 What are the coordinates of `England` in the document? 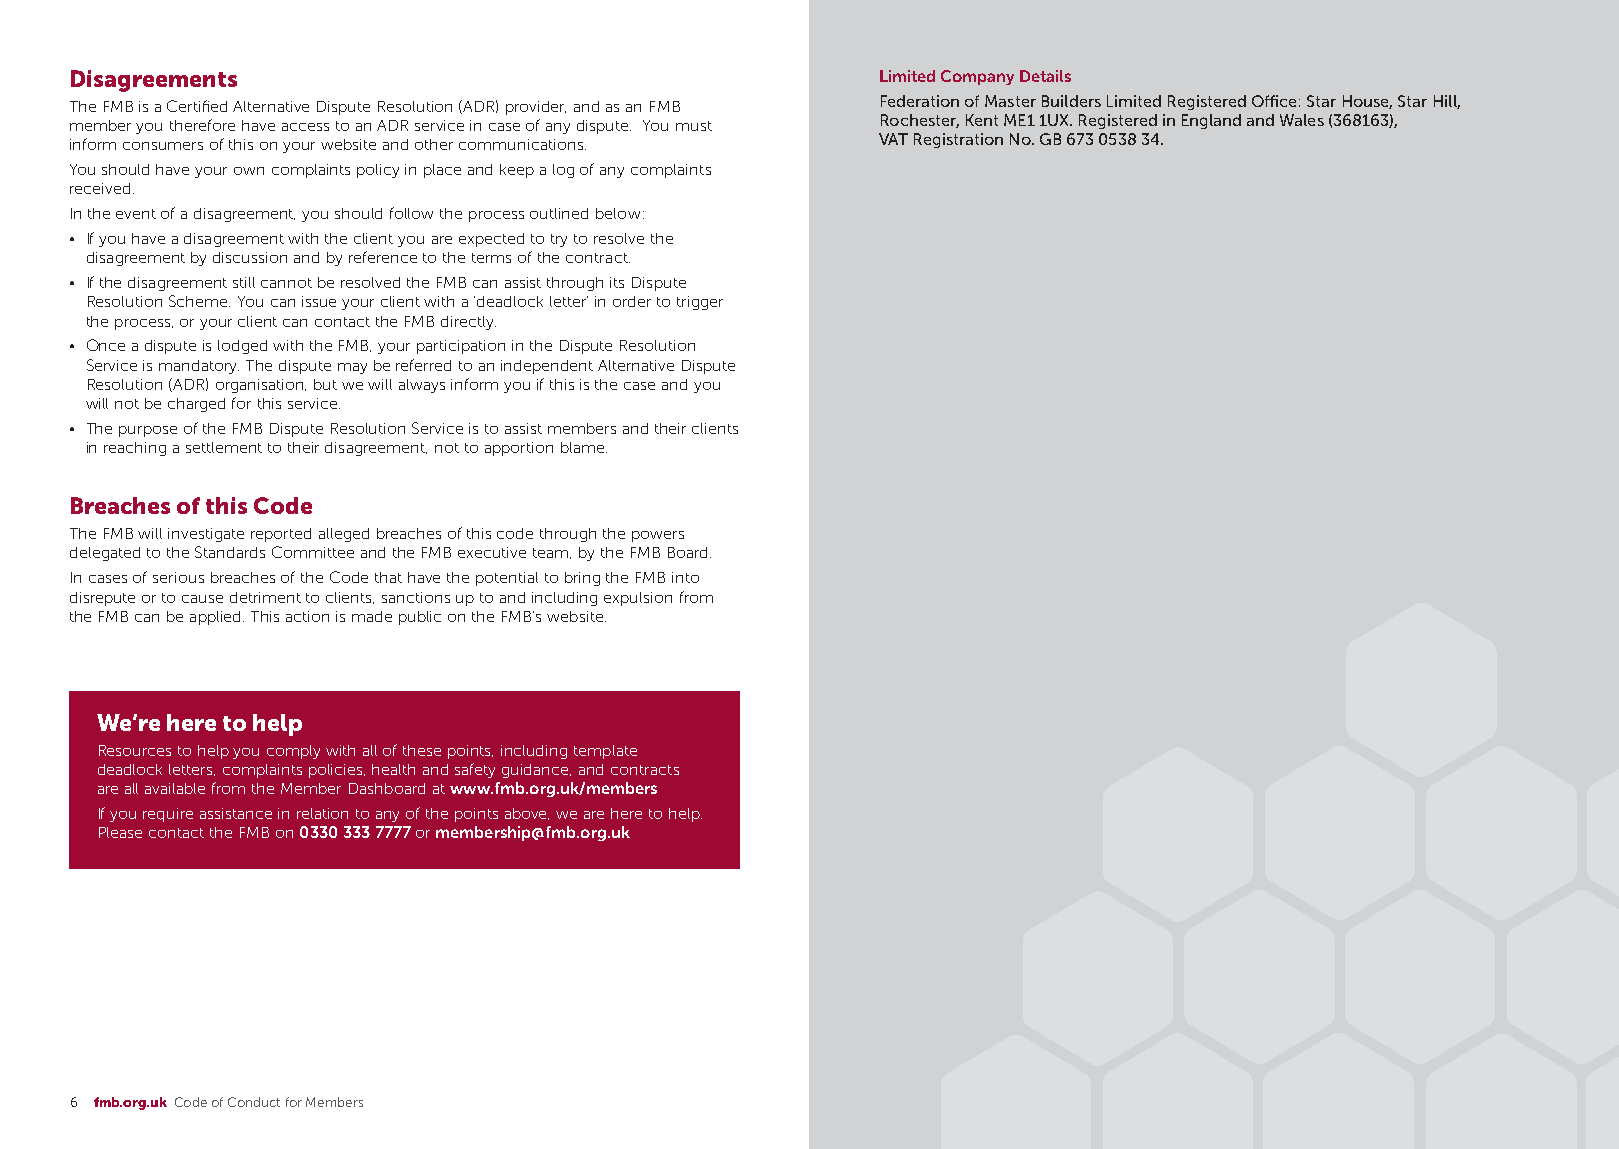 It's located at (1211, 121).
